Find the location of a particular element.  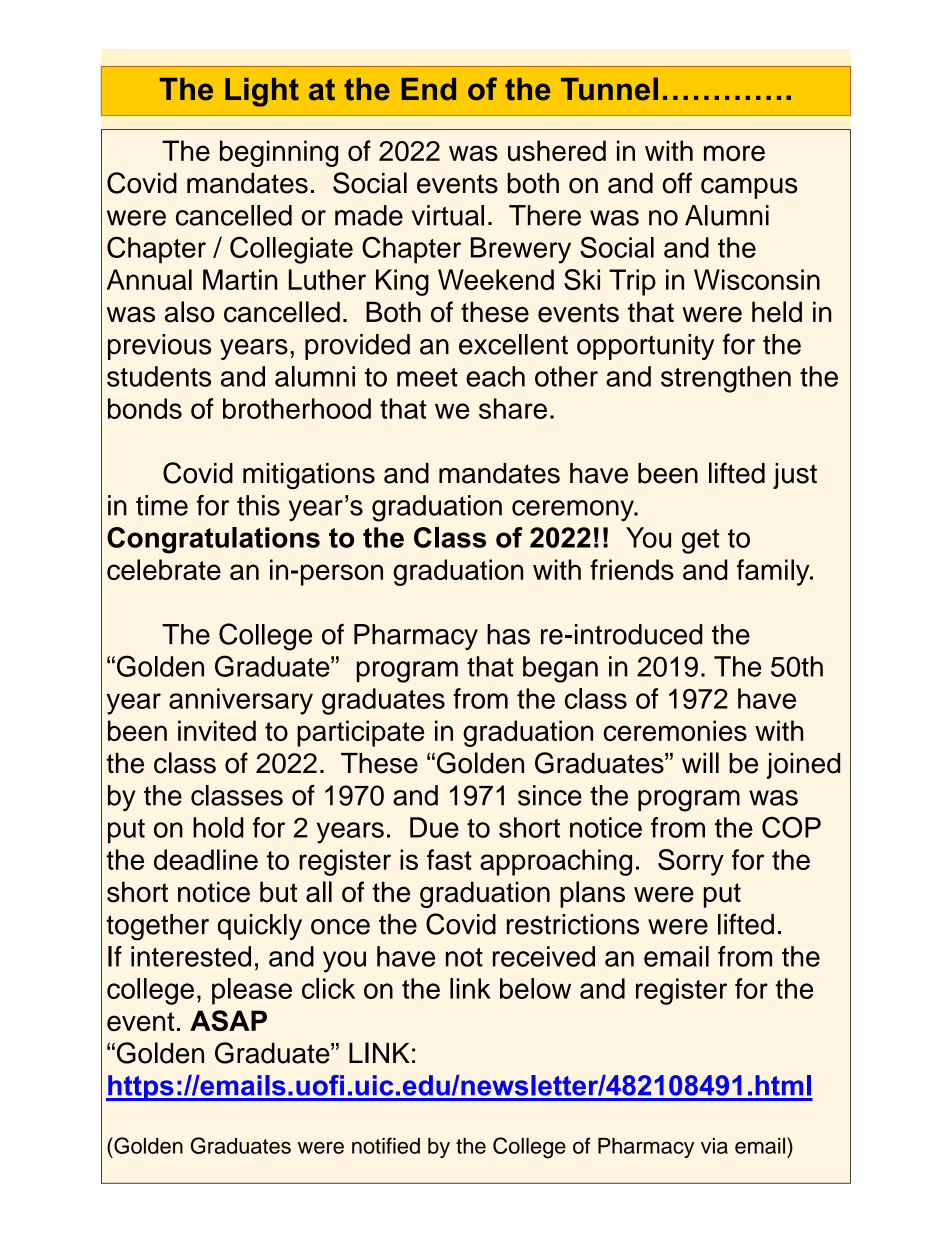

more is located at coordinates (734, 153).
